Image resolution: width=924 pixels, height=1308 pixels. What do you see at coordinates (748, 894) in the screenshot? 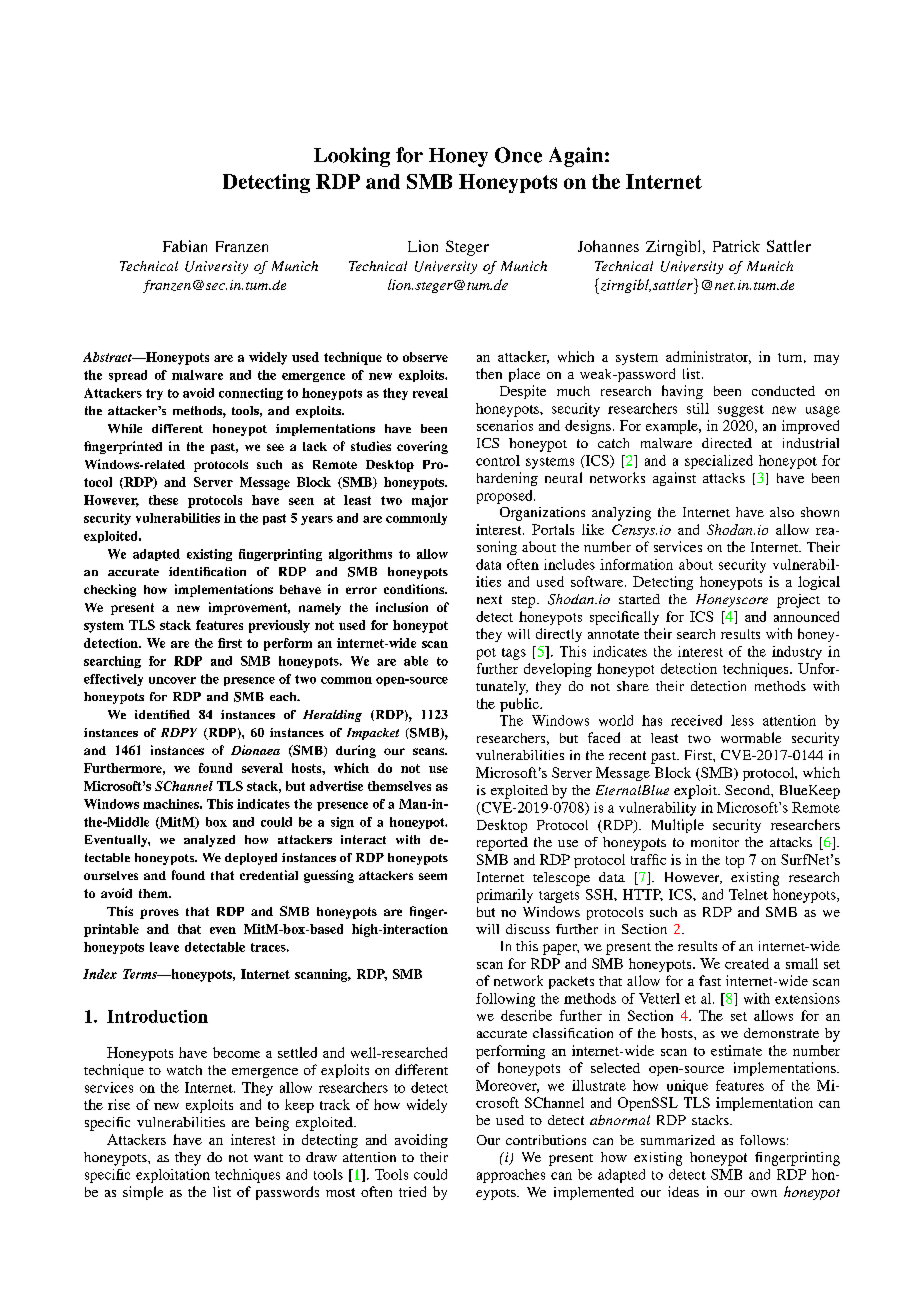
I see `Telnet` at bounding box center [748, 894].
